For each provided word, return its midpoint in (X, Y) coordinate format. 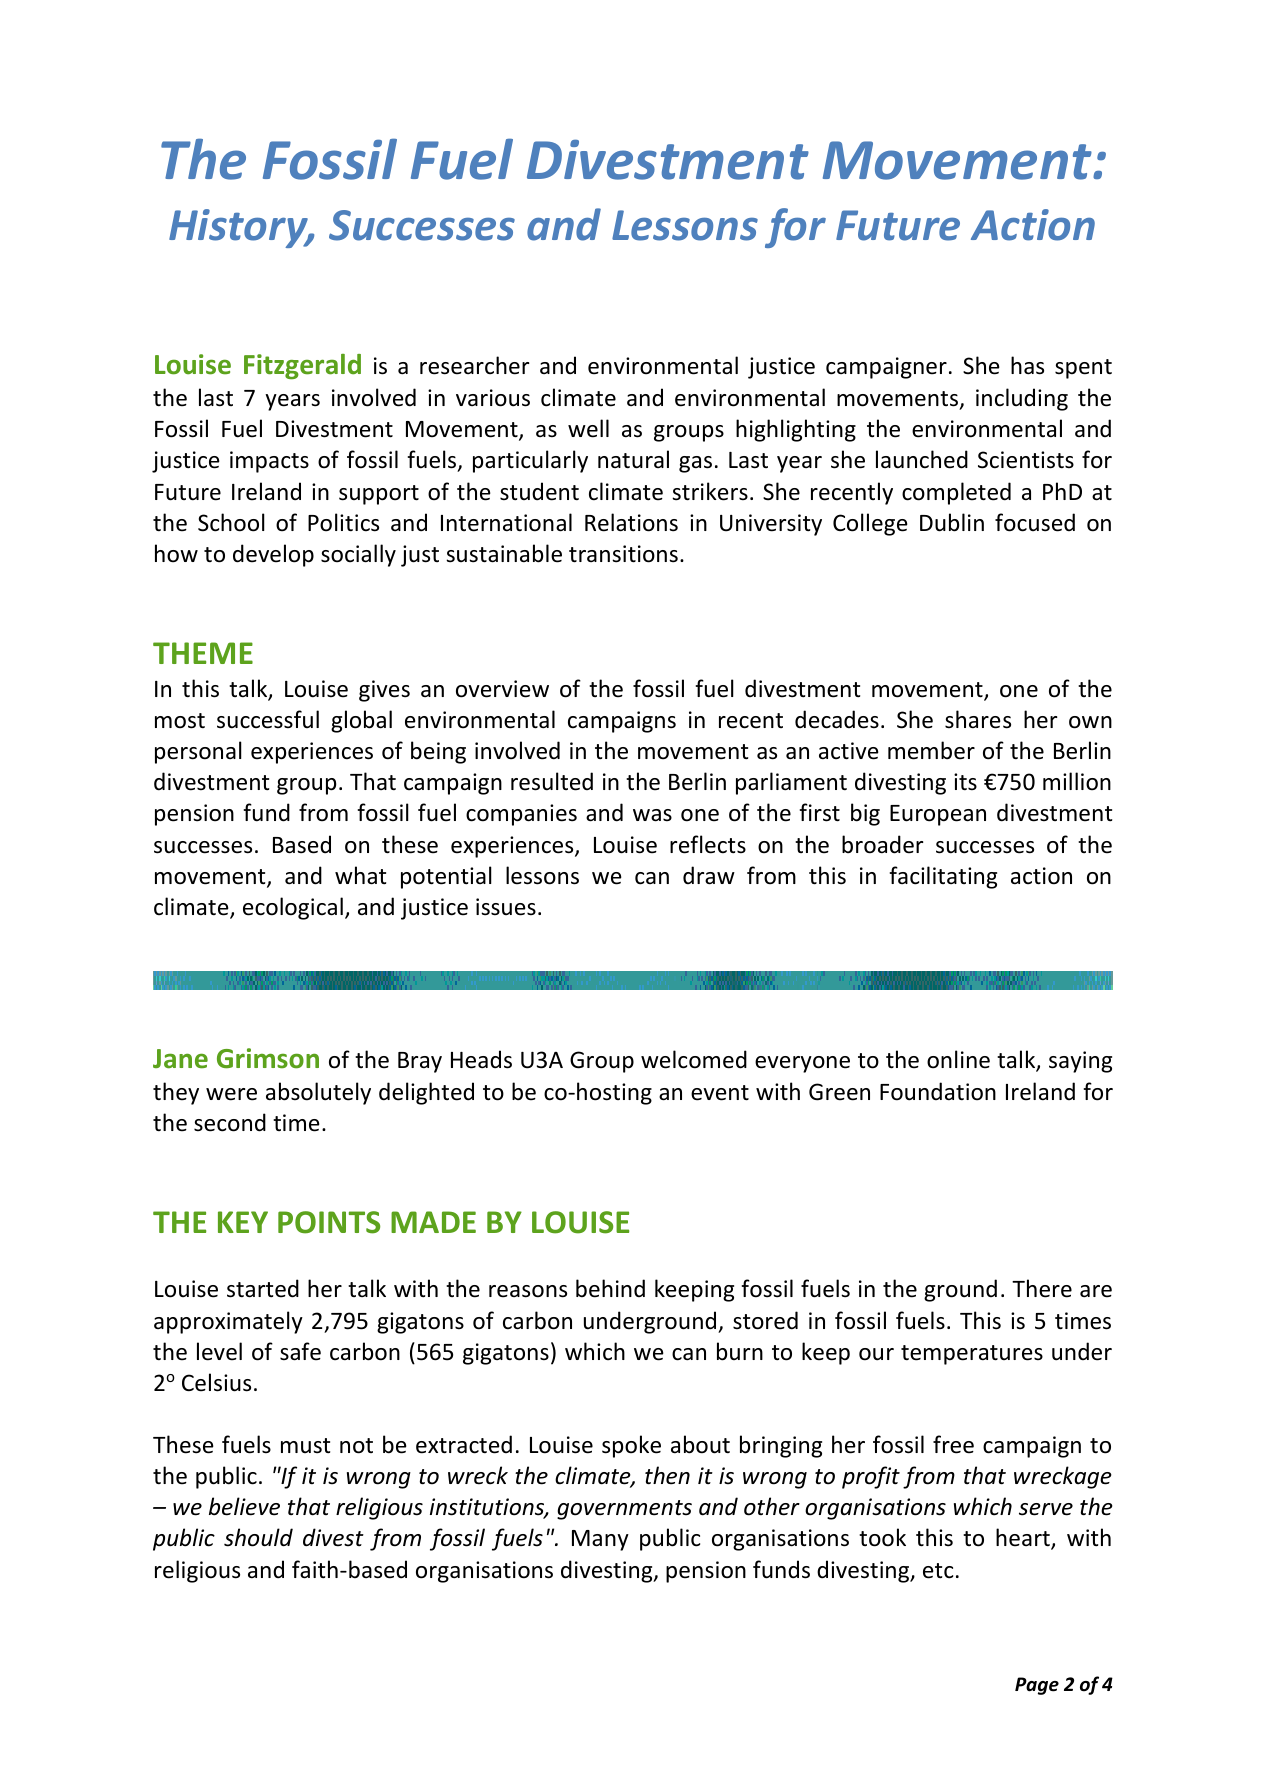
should (258, 1537)
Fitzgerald (302, 367)
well (588, 428)
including (1022, 399)
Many (600, 1540)
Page (1037, 1686)
